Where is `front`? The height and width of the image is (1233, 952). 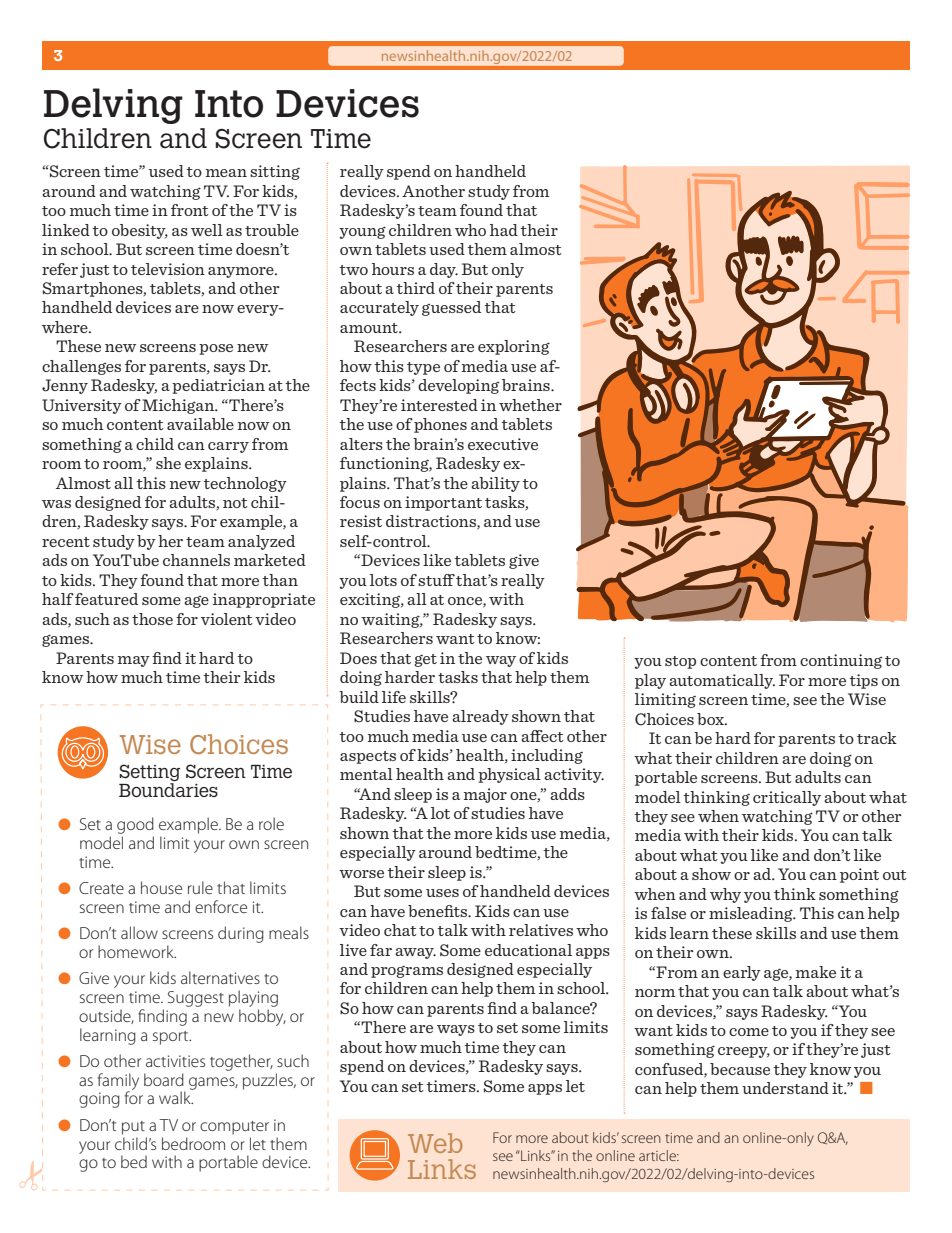
front is located at coordinates (190, 210).
